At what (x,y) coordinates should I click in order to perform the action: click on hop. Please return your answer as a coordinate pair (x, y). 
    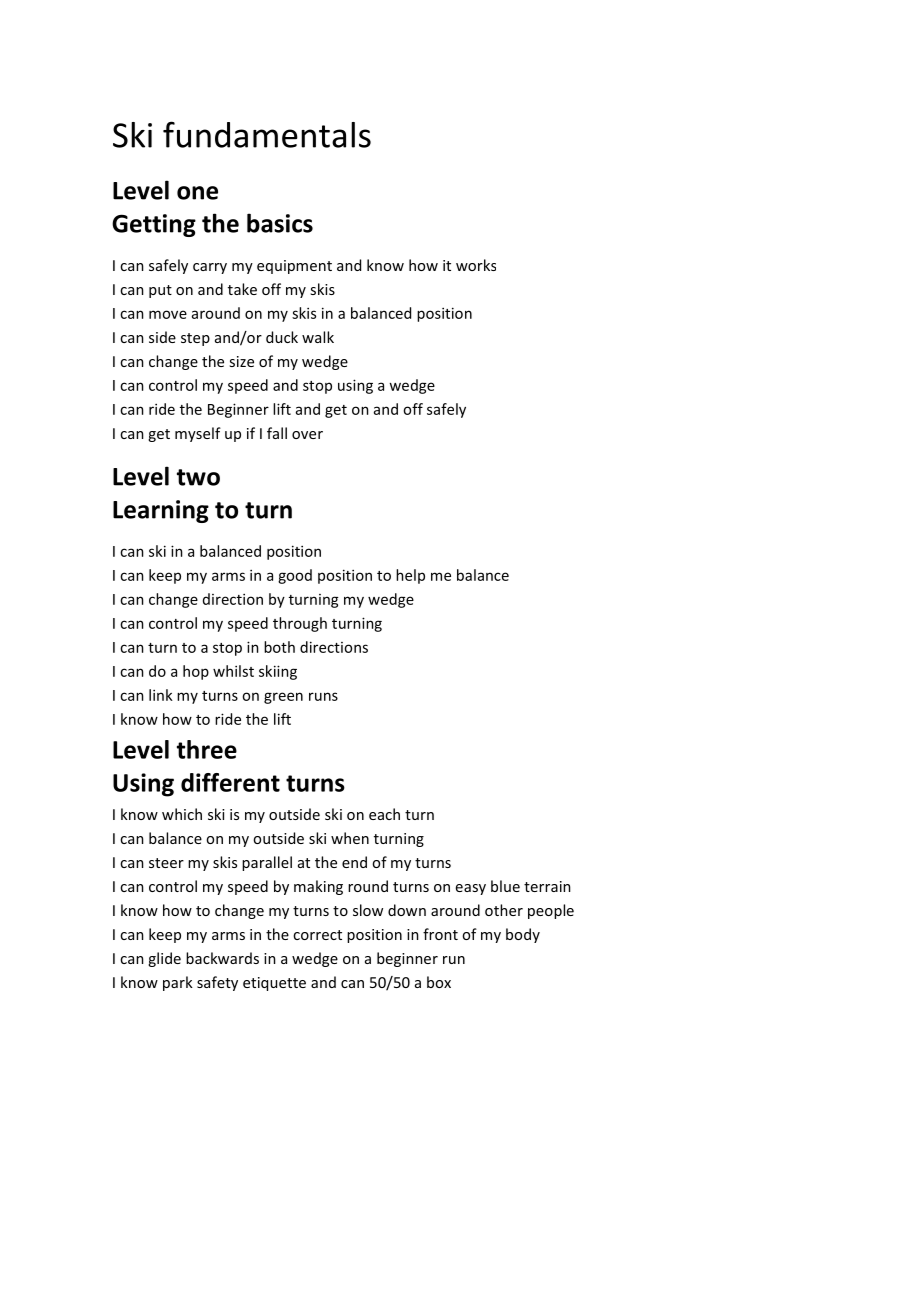
    Looking at the image, I should click on (196, 672).
